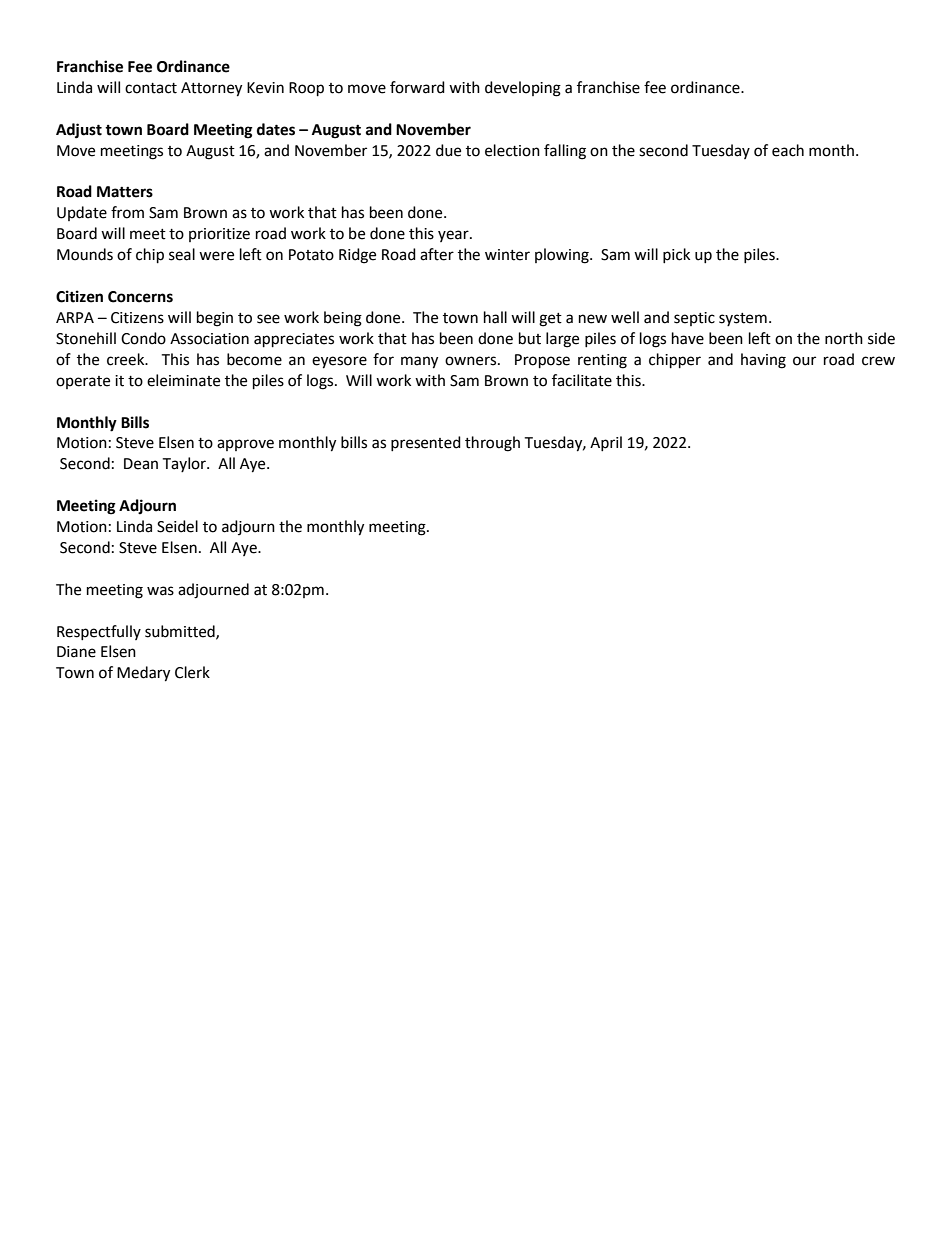 This page has height=1233, width=952. What do you see at coordinates (788, 150) in the page?
I see `each` at bounding box center [788, 150].
